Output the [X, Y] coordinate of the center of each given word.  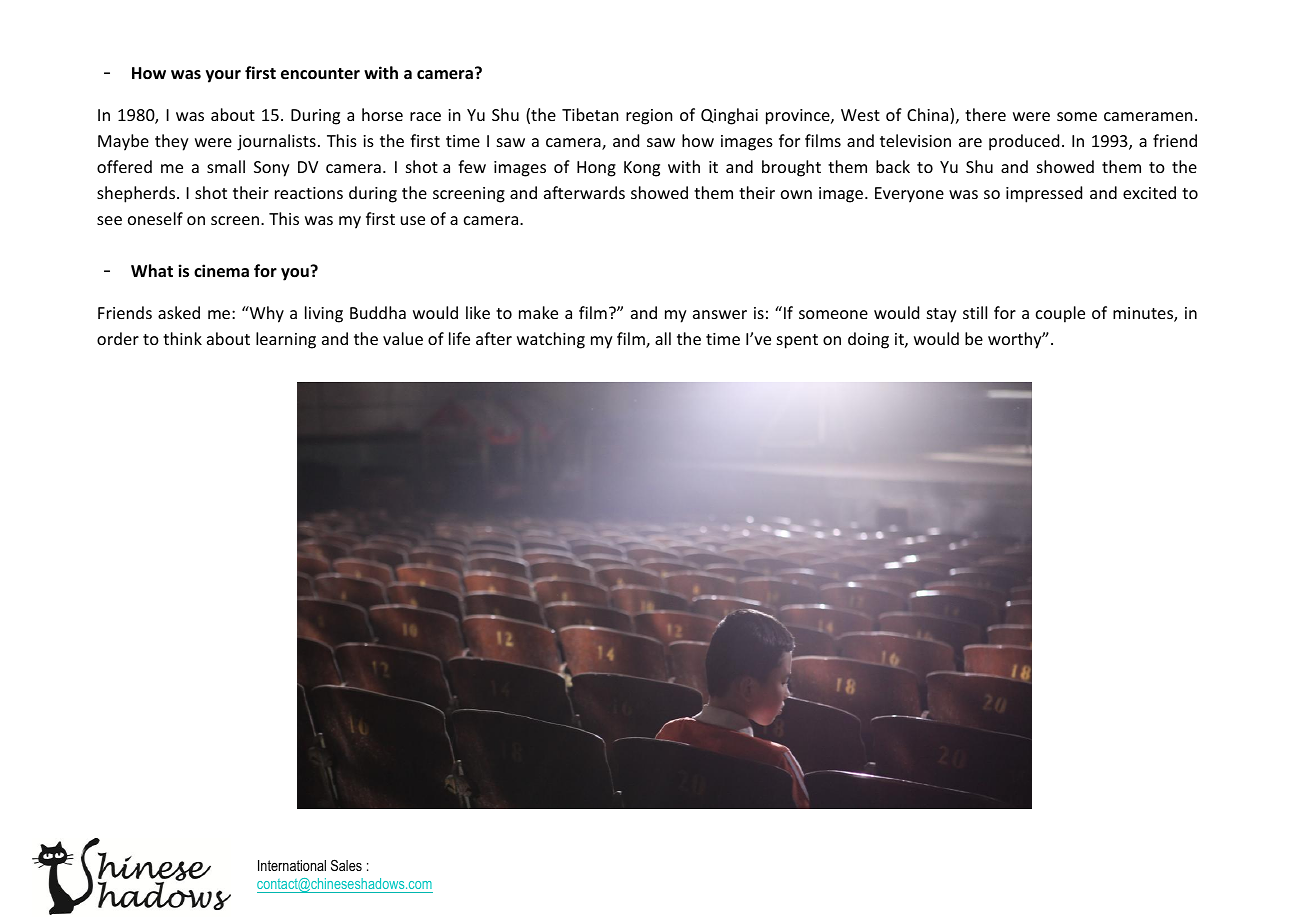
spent [797, 341]
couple [1060, 314]
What [152, 270]
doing [868, 340]
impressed [1044, 194]
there [985, 114]
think [182, 338]
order [118, 338]
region [649, 117]
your [223, 76]
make [538, 312]
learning [286, 340]
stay [942, 315]
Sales [346, 865]
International [292, 865]
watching [551, 340]
